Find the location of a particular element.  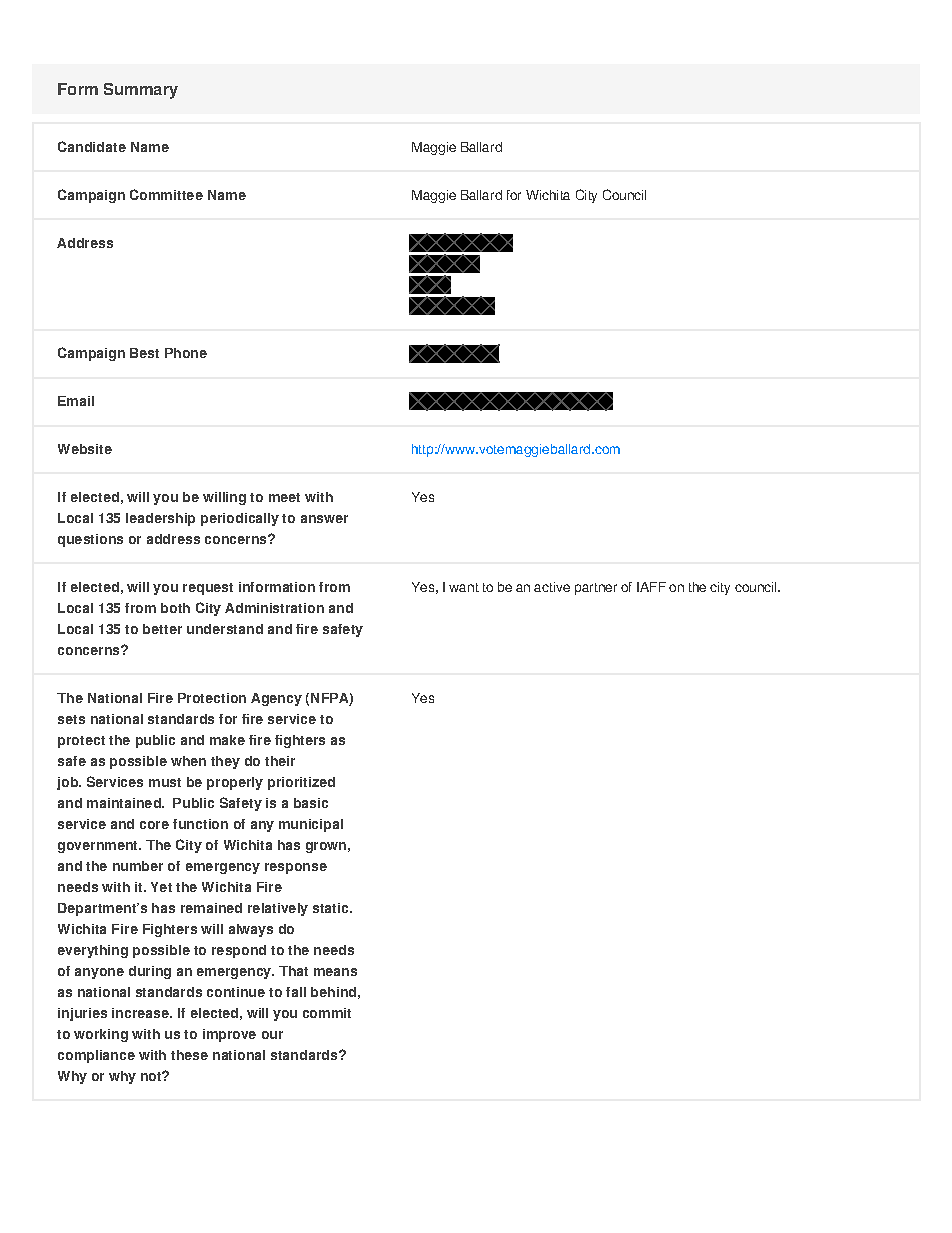

active is located at coordinates (552, 587).
